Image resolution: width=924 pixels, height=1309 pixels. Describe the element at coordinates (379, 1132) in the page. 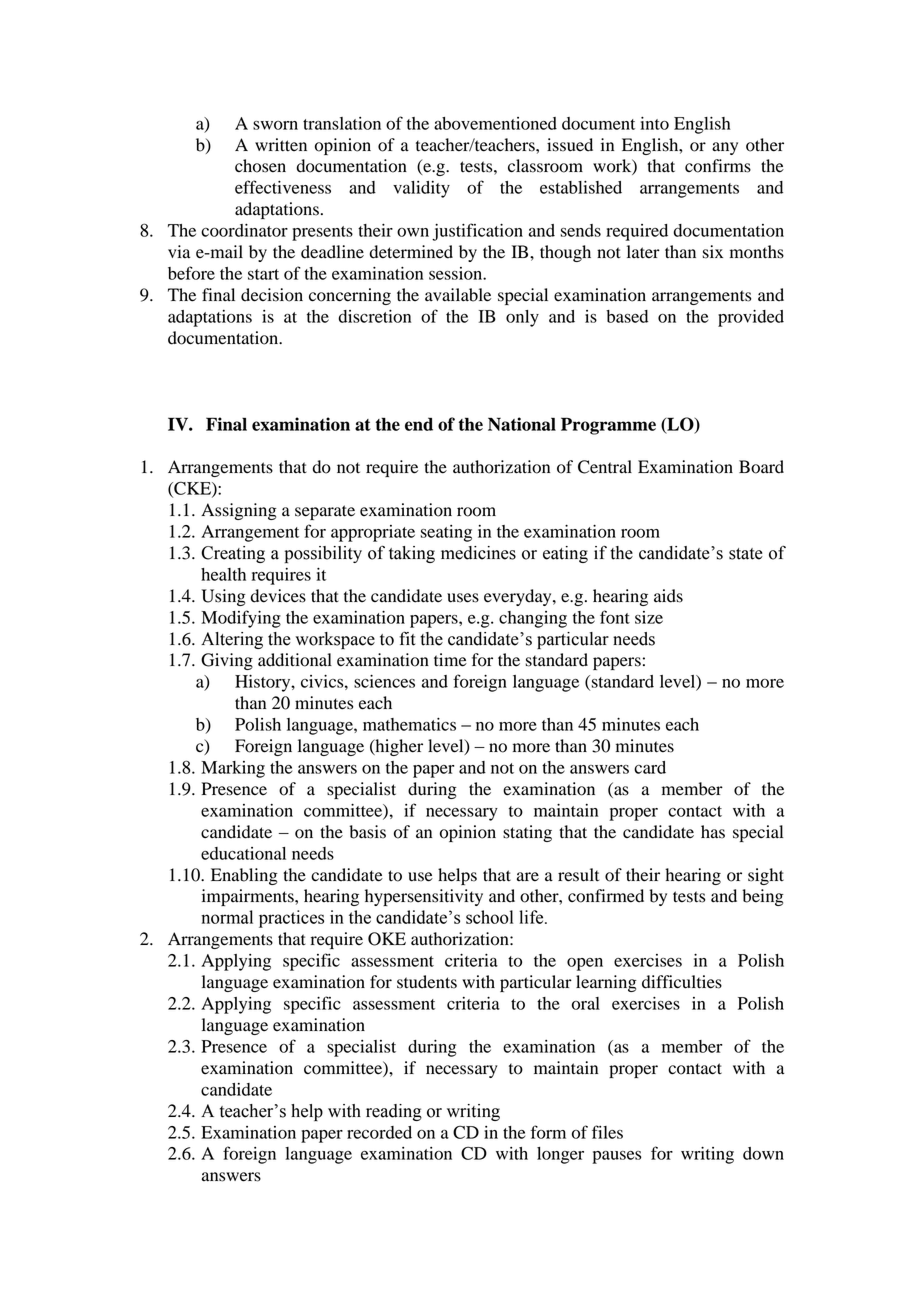

I see `recorded` at that location.
